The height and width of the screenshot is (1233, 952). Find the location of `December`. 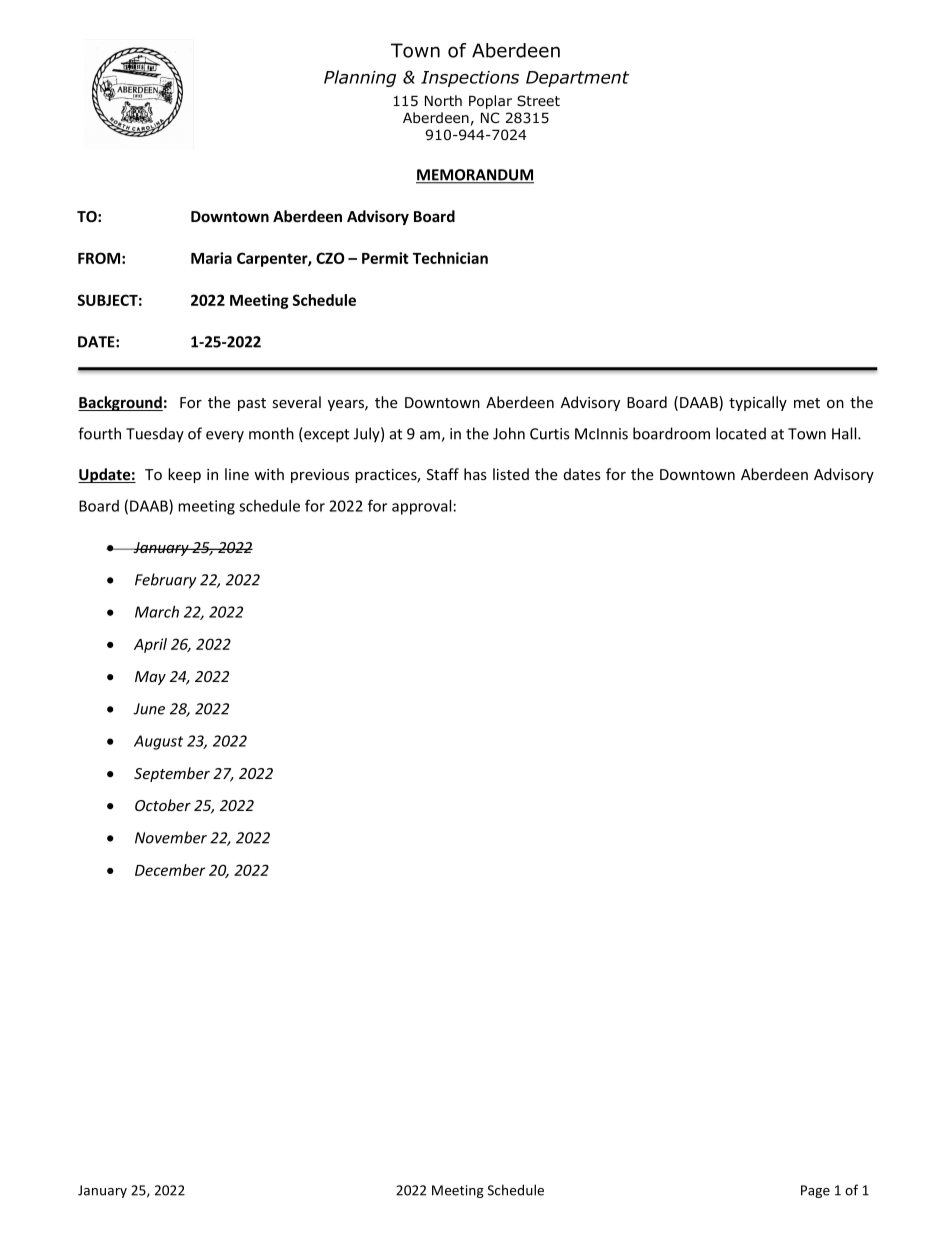

December is located at coordinates (170, 870).
